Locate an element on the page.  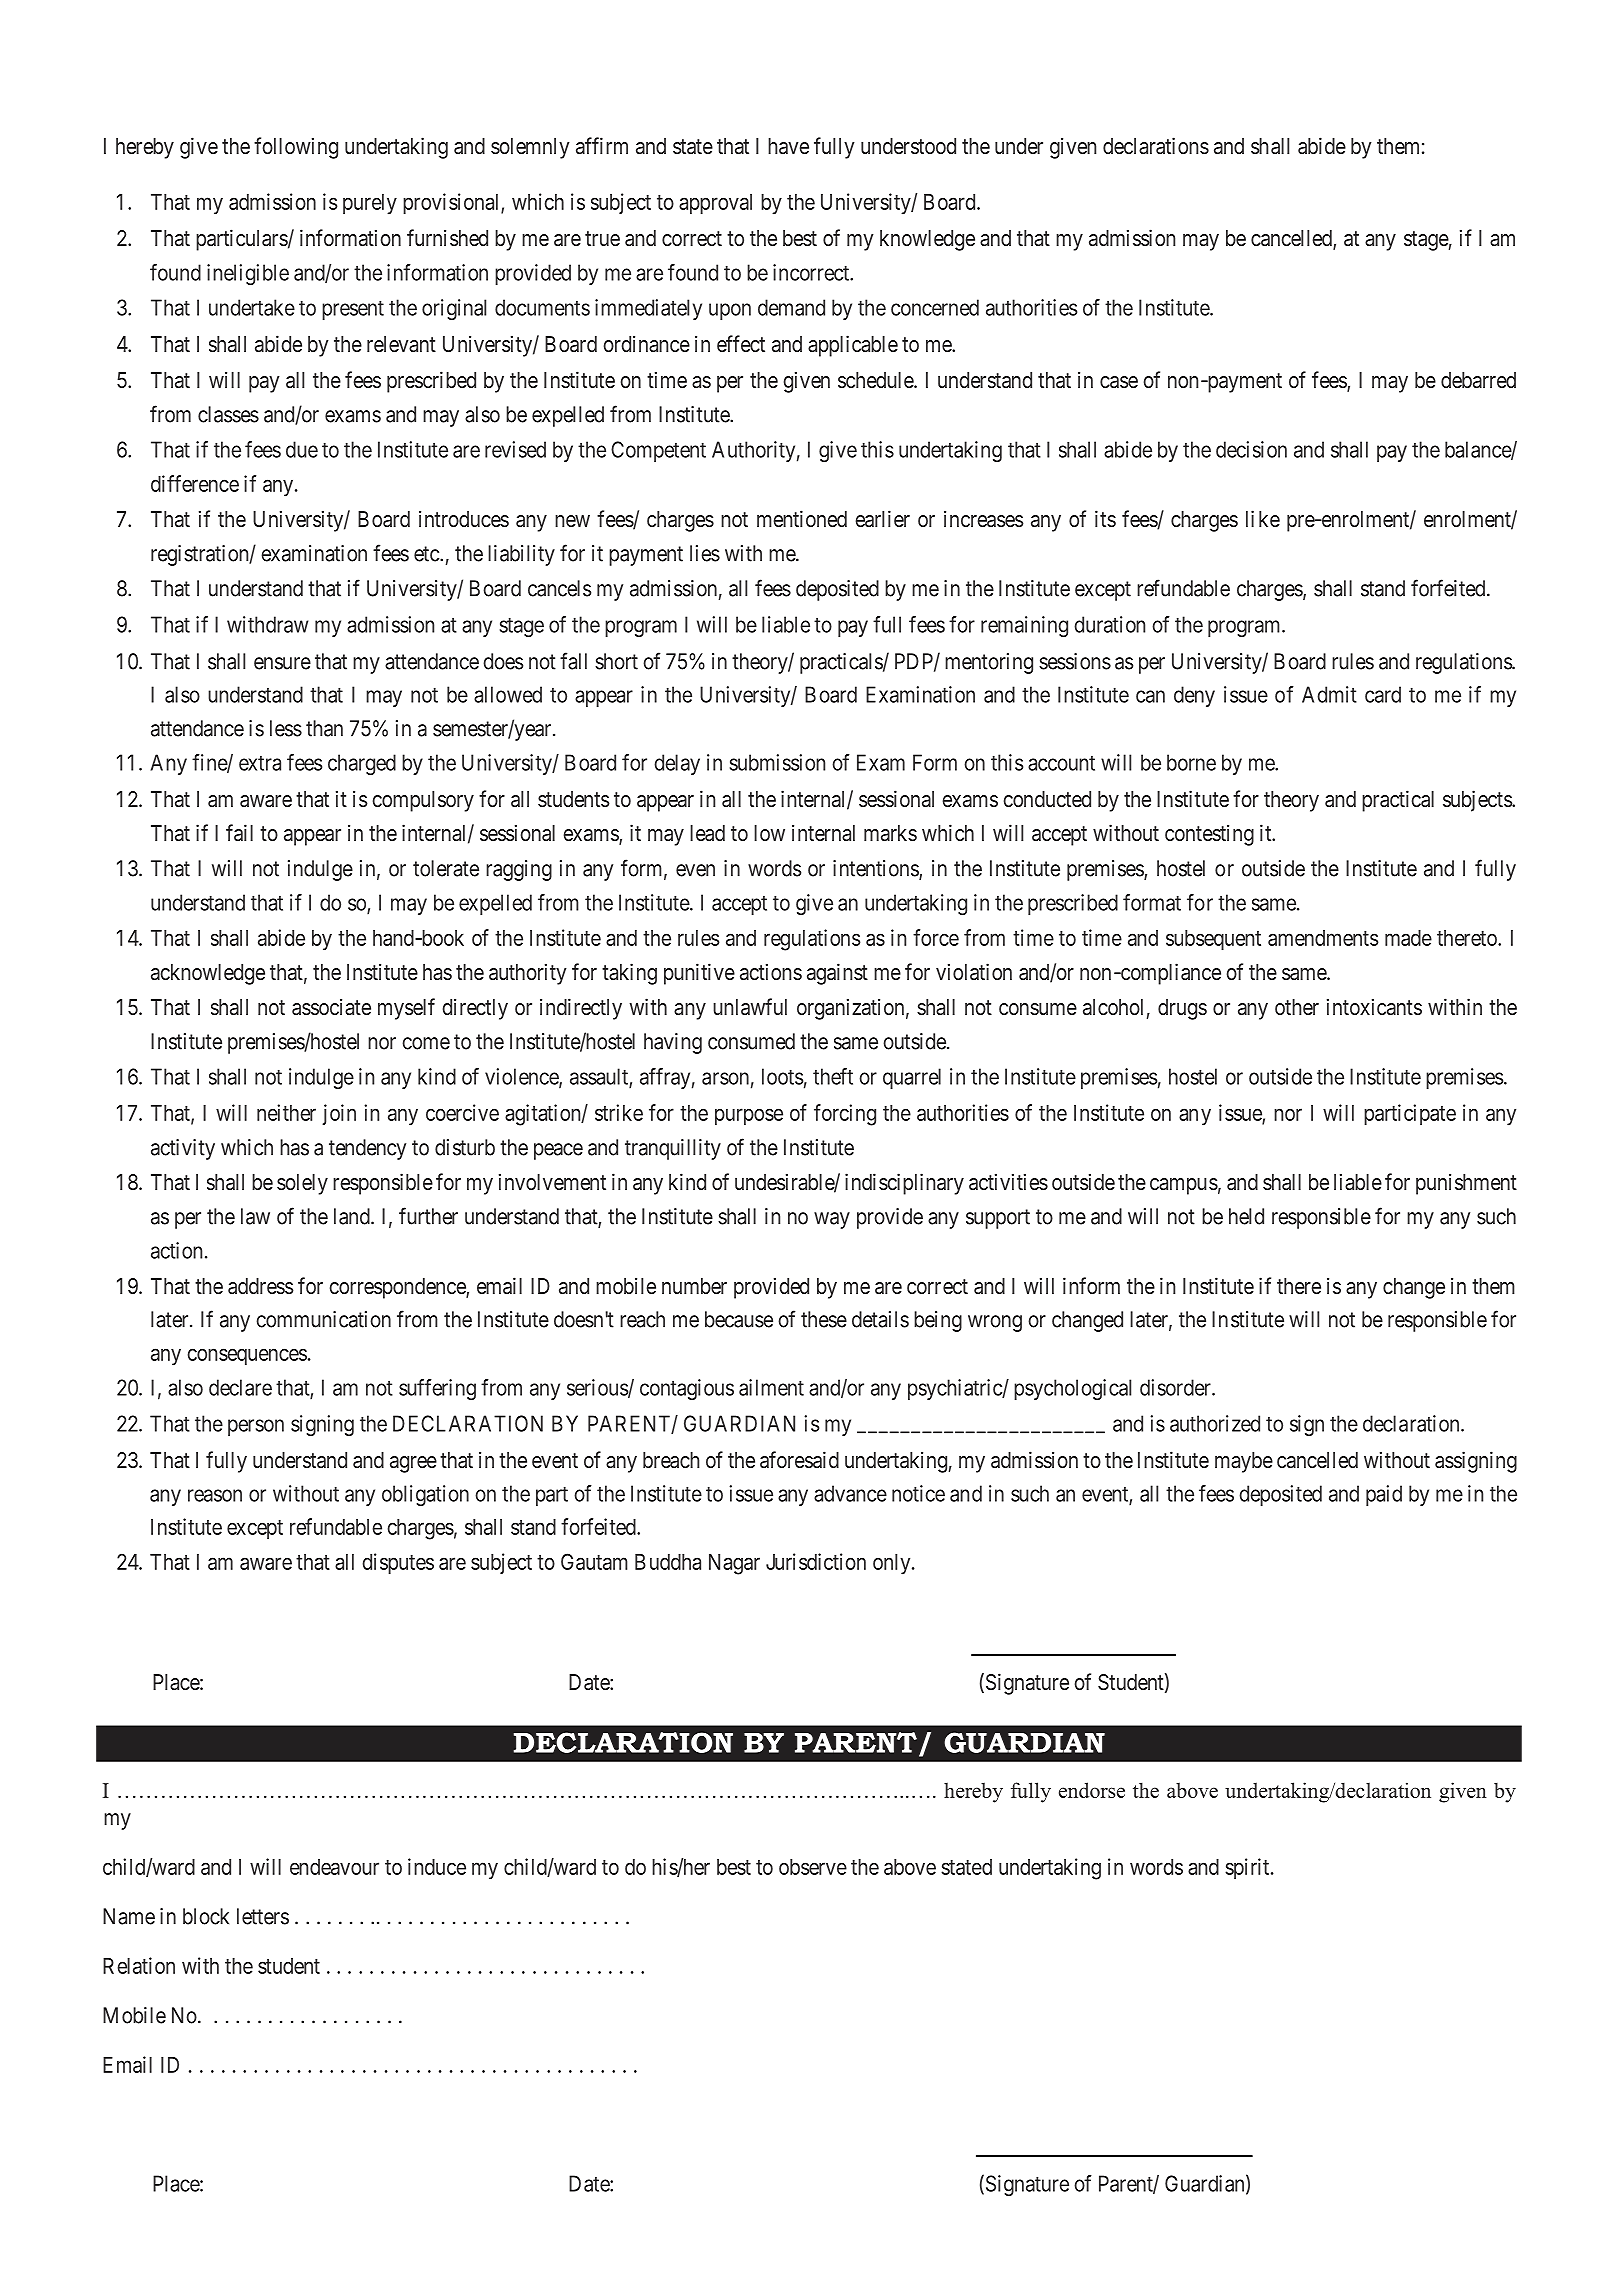
have is located at coordinates (788, 146).
